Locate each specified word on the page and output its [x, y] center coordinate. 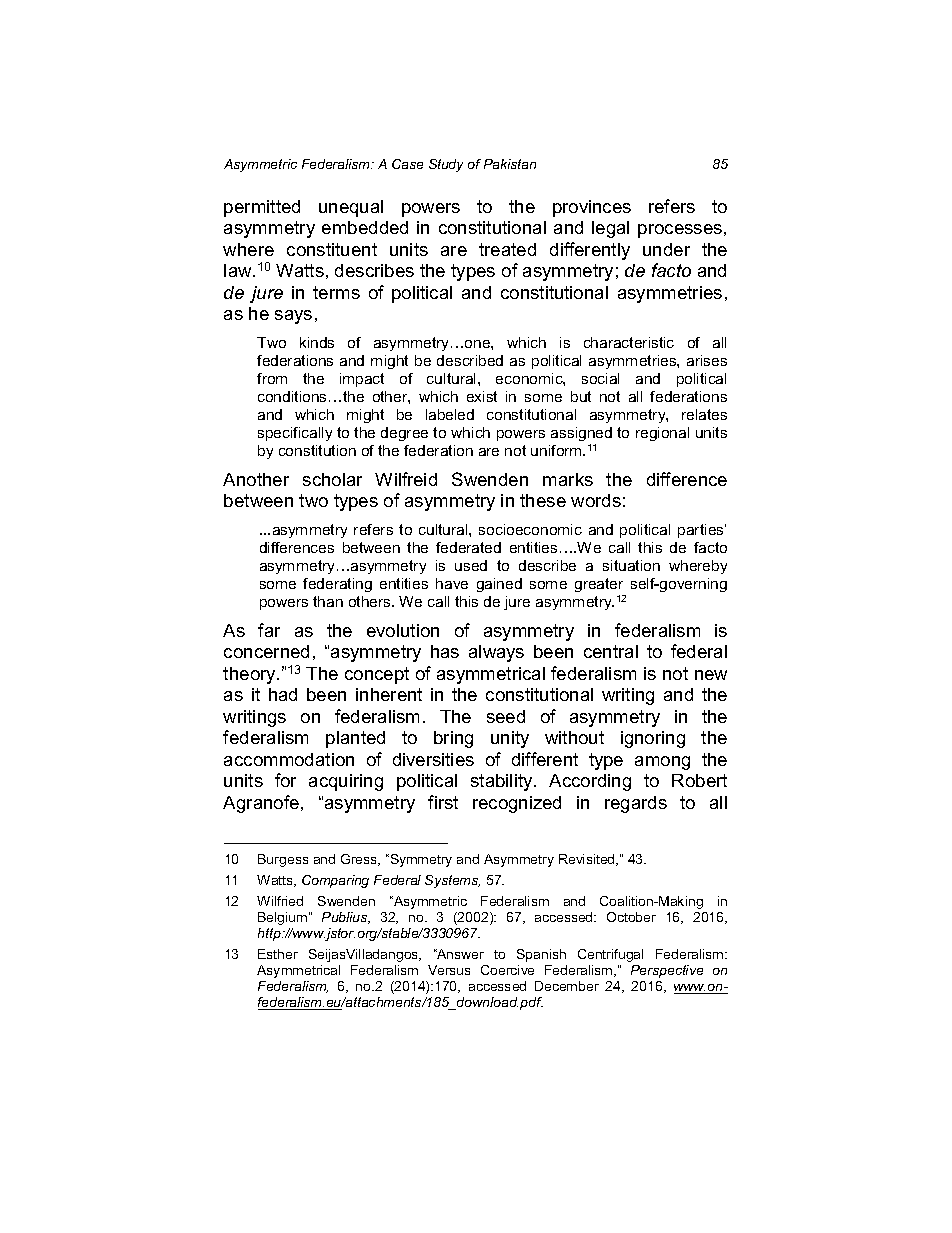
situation [631, 565]
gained [499, 585]
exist [482, 396]
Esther [278, 954]
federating [337, 585]
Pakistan [510, 164]
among [662, 763]
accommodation [289, 759]
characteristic [629, 342]
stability [503, 782]
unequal [351, 208]
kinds [317, 342]
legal [610, 229]
